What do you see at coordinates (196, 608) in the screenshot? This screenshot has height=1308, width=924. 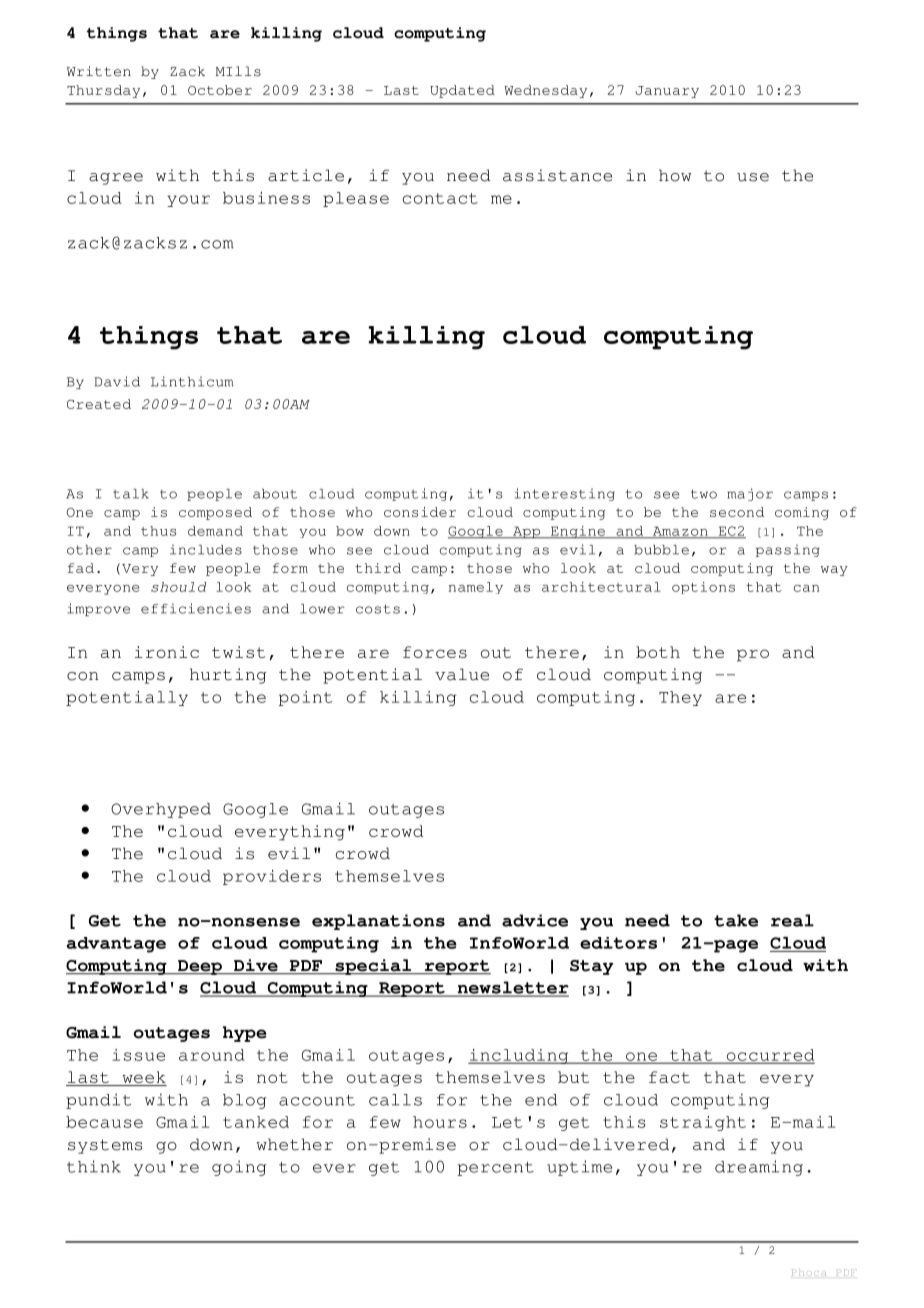 I see `efficiencies` at bounding box center [196, 608].
